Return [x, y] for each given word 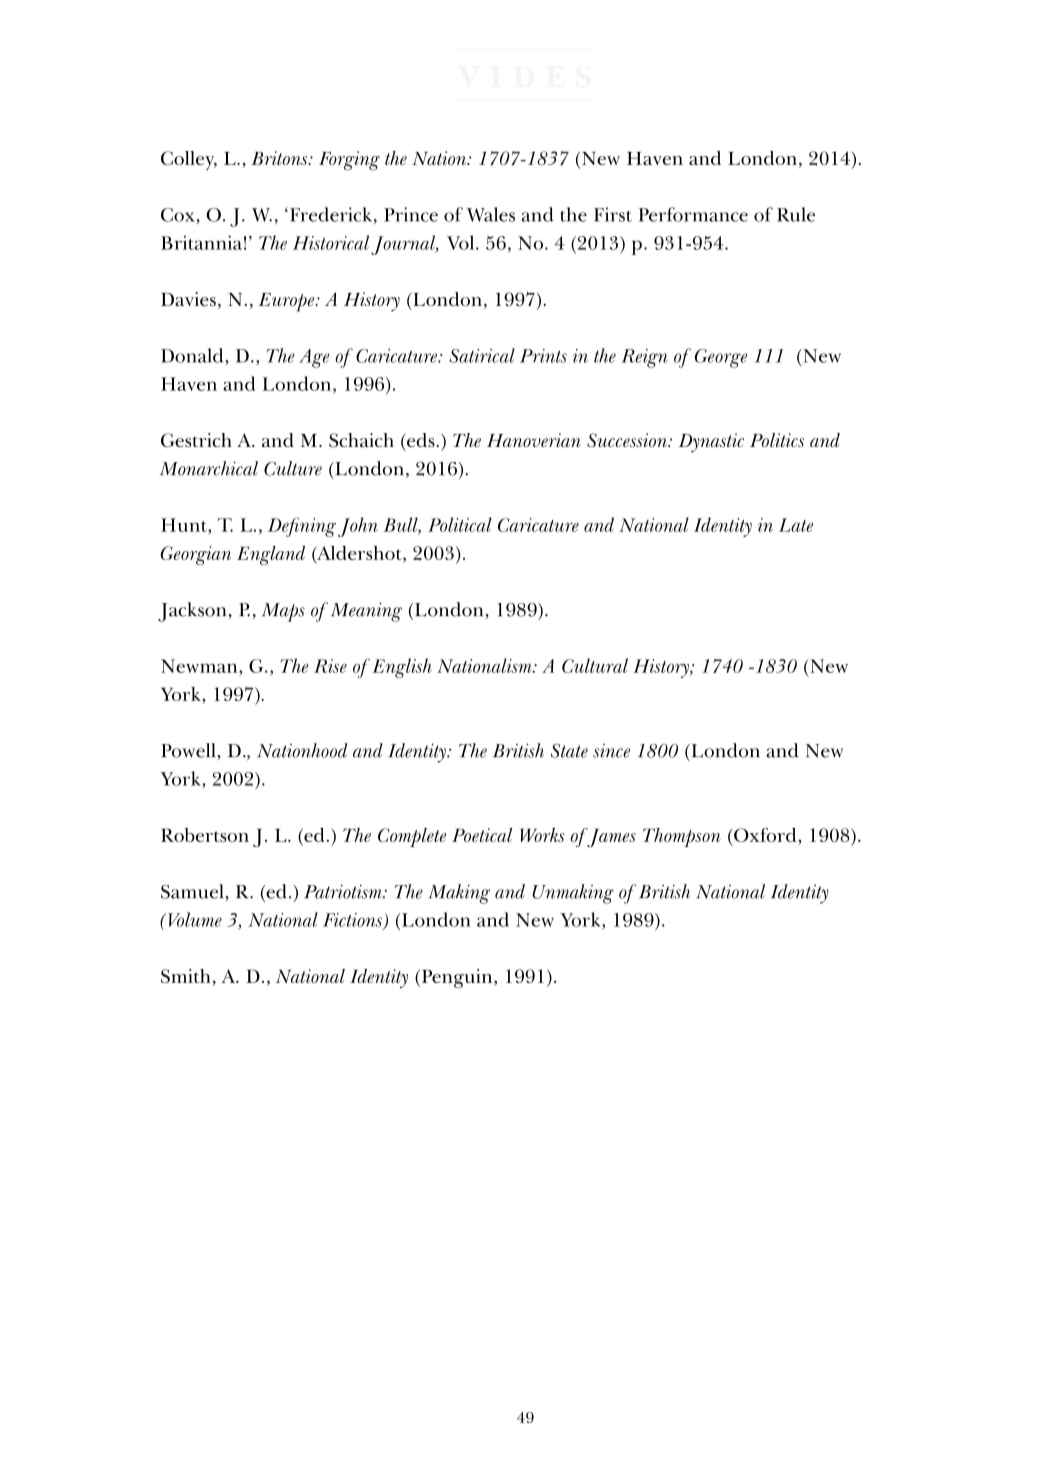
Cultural [595, 665]
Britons [280, 158]
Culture [293, 468]
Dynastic [711, 442]
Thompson [682, 837]
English [402, 668]
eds [421, 440]
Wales [491, 214]
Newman [200, 666]
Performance [693, 214]
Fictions [353, 921]
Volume [195, 919]
